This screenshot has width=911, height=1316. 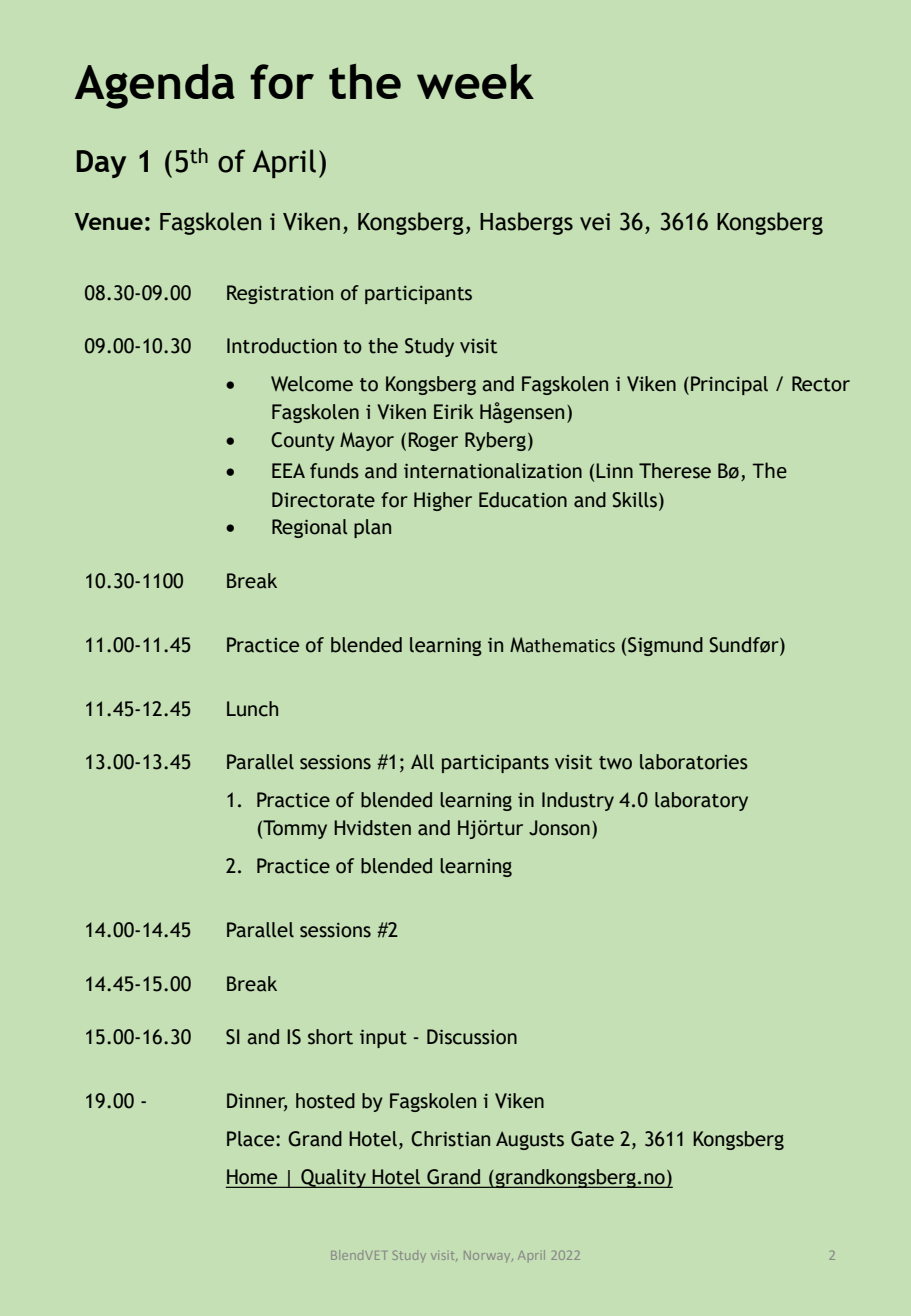 What do you see at coordinates (562, 645) in the screenshot?
I see `Mathematics` at bounding box center [562, 645].
